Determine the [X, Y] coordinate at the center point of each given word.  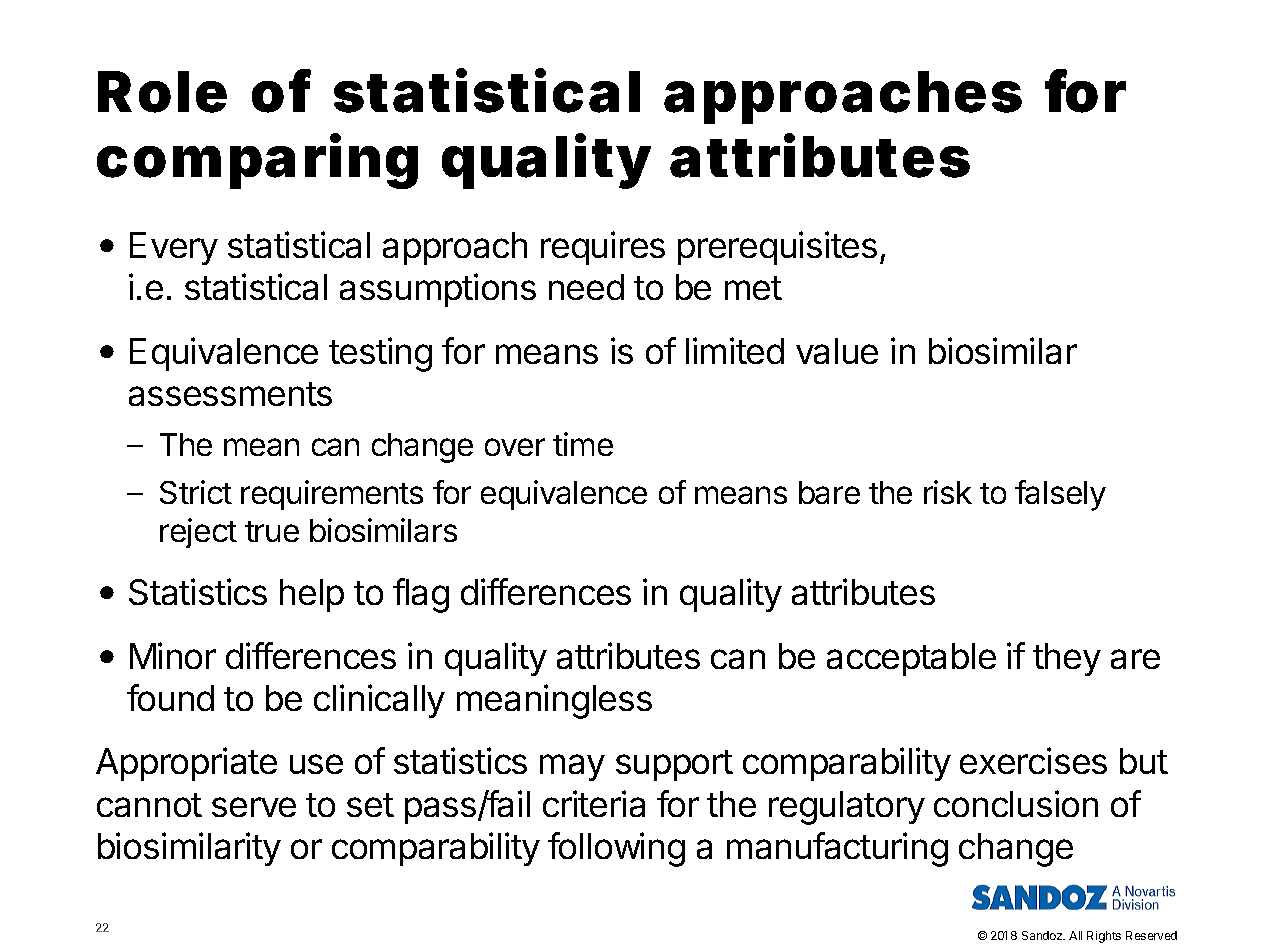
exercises [1033, 760]
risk [948, 492]
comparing [257, 161]
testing [380, 354]
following [616, 849]
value [837, 351]
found [170, 697]
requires [603, 248]
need [586, 287]
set [370, 805]
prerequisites [777, 248]
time [583, 444]
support [674, 765]
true [272, 531]
